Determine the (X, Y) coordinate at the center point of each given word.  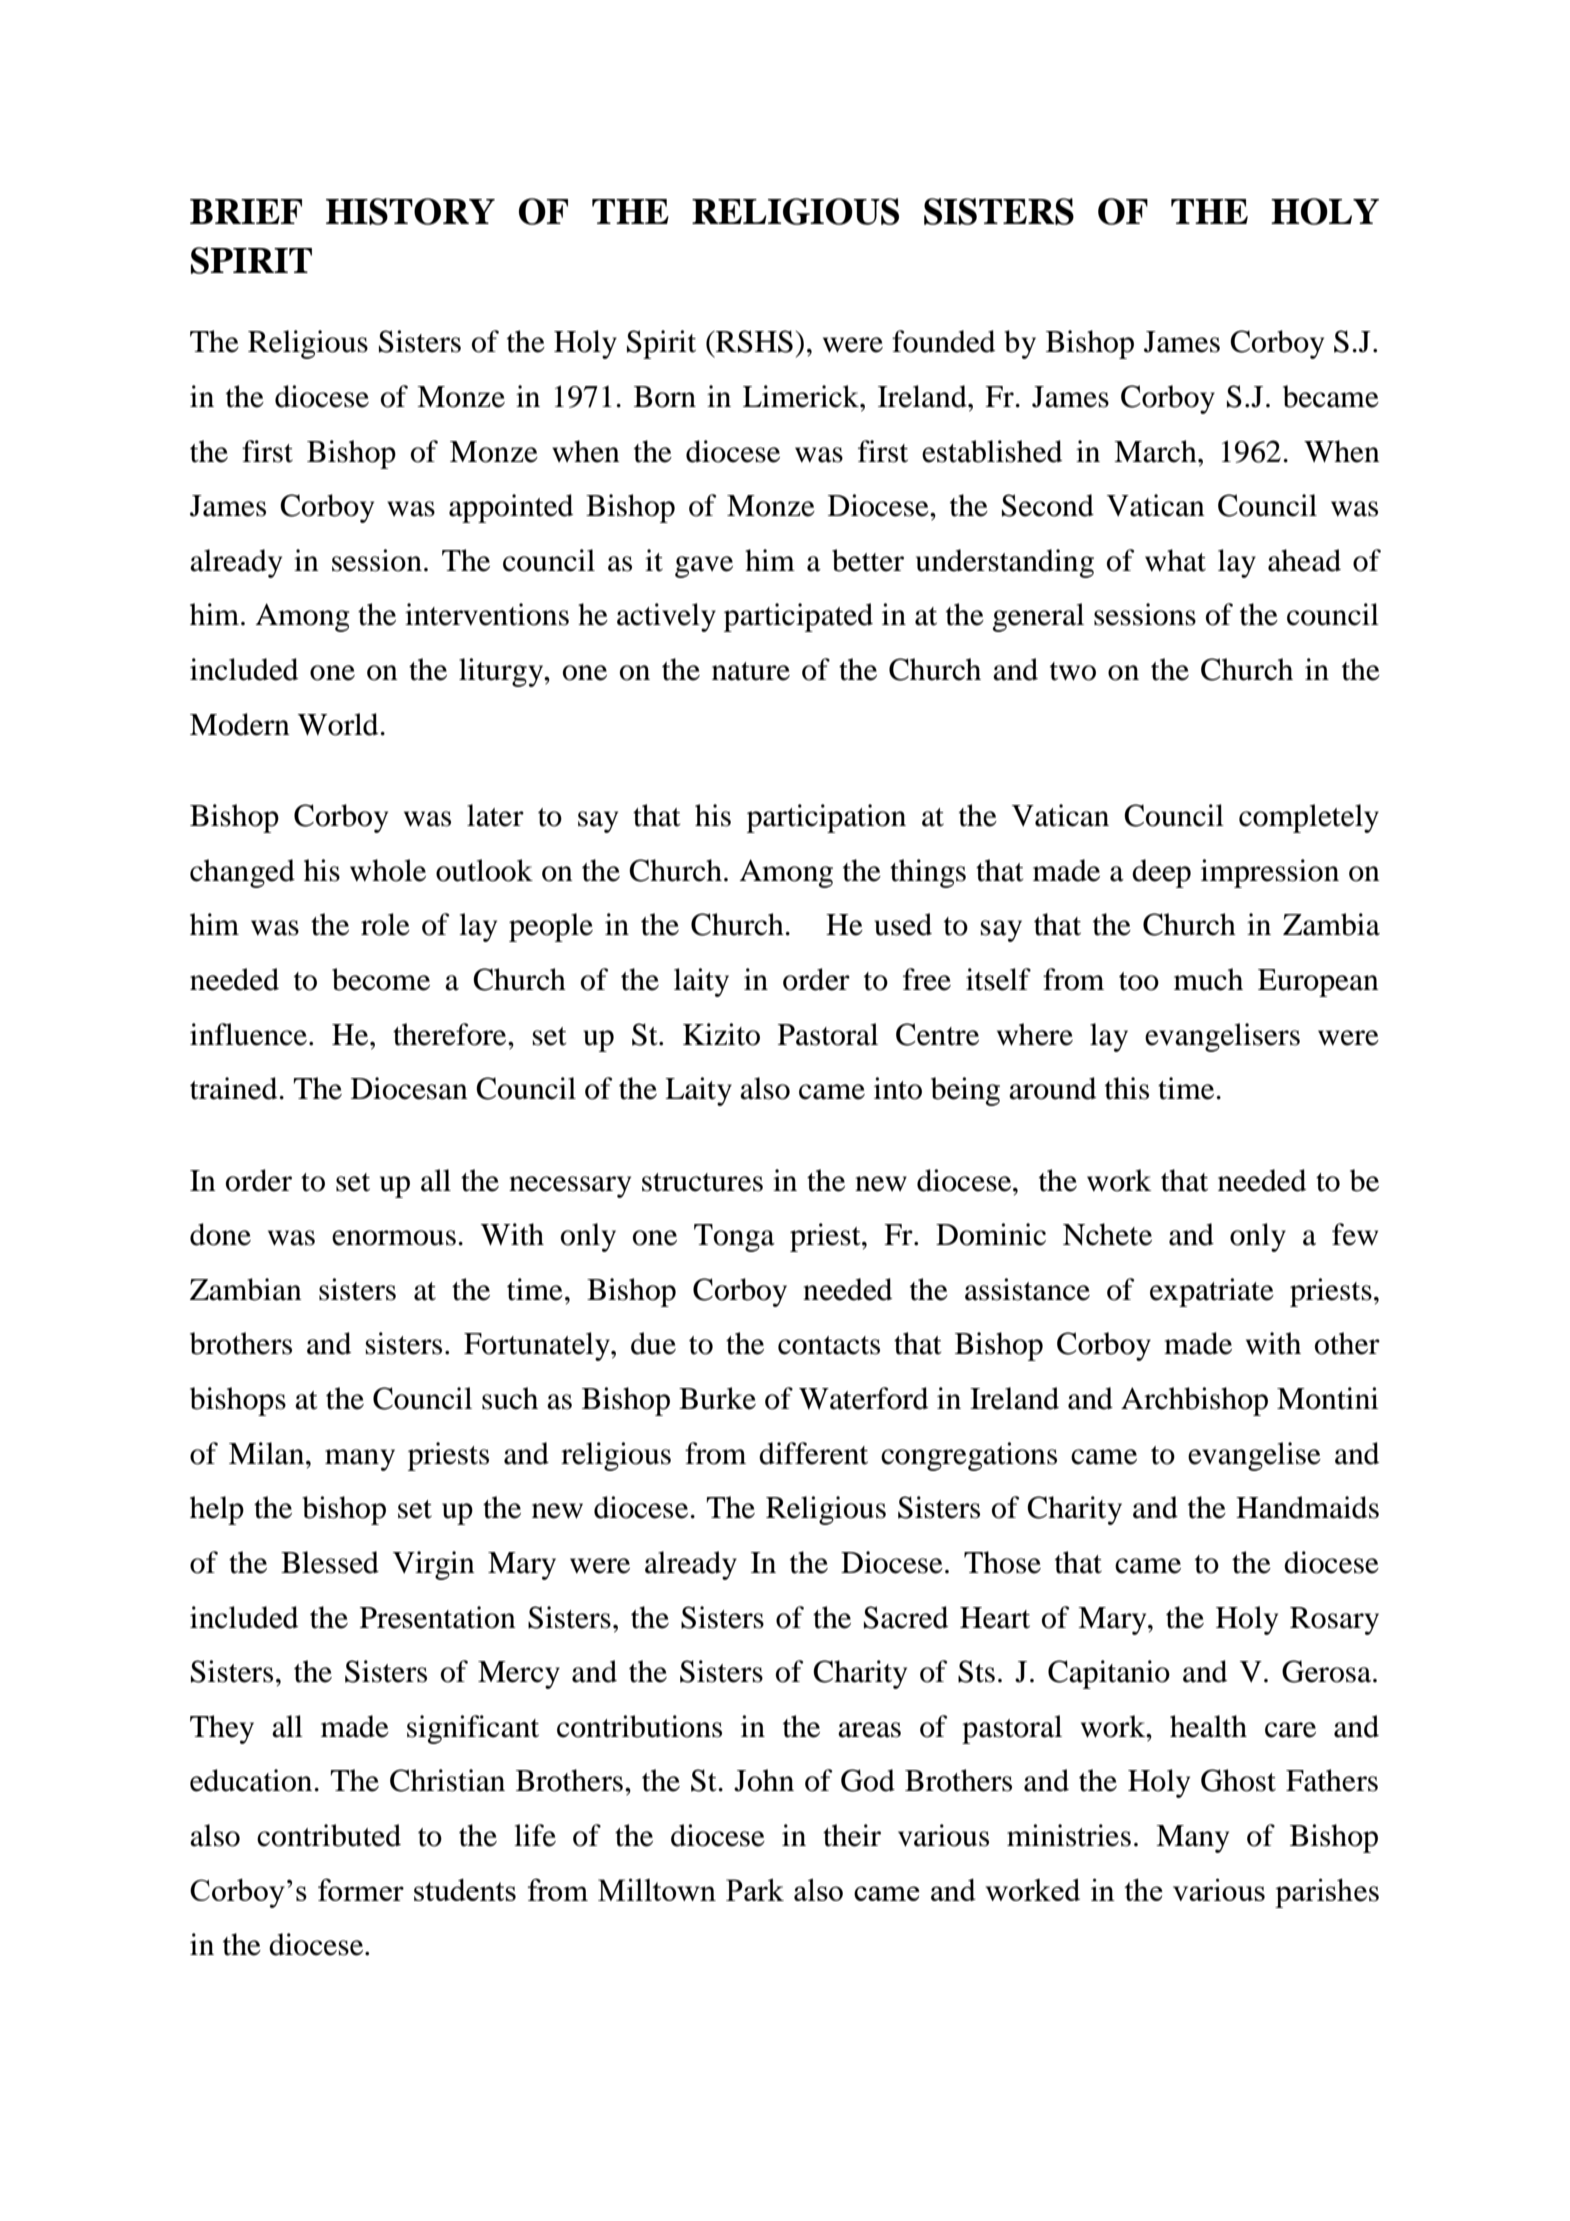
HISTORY (410, 211)
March (1156, 451)
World (339, 724)
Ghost (1238, 1780)
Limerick (802, 396)
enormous (394, 1238)
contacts (829, 1345)
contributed (329, 1835)
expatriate (1212, 1292)
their (852, 1835)
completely (1309, 818)
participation (826, 818)
